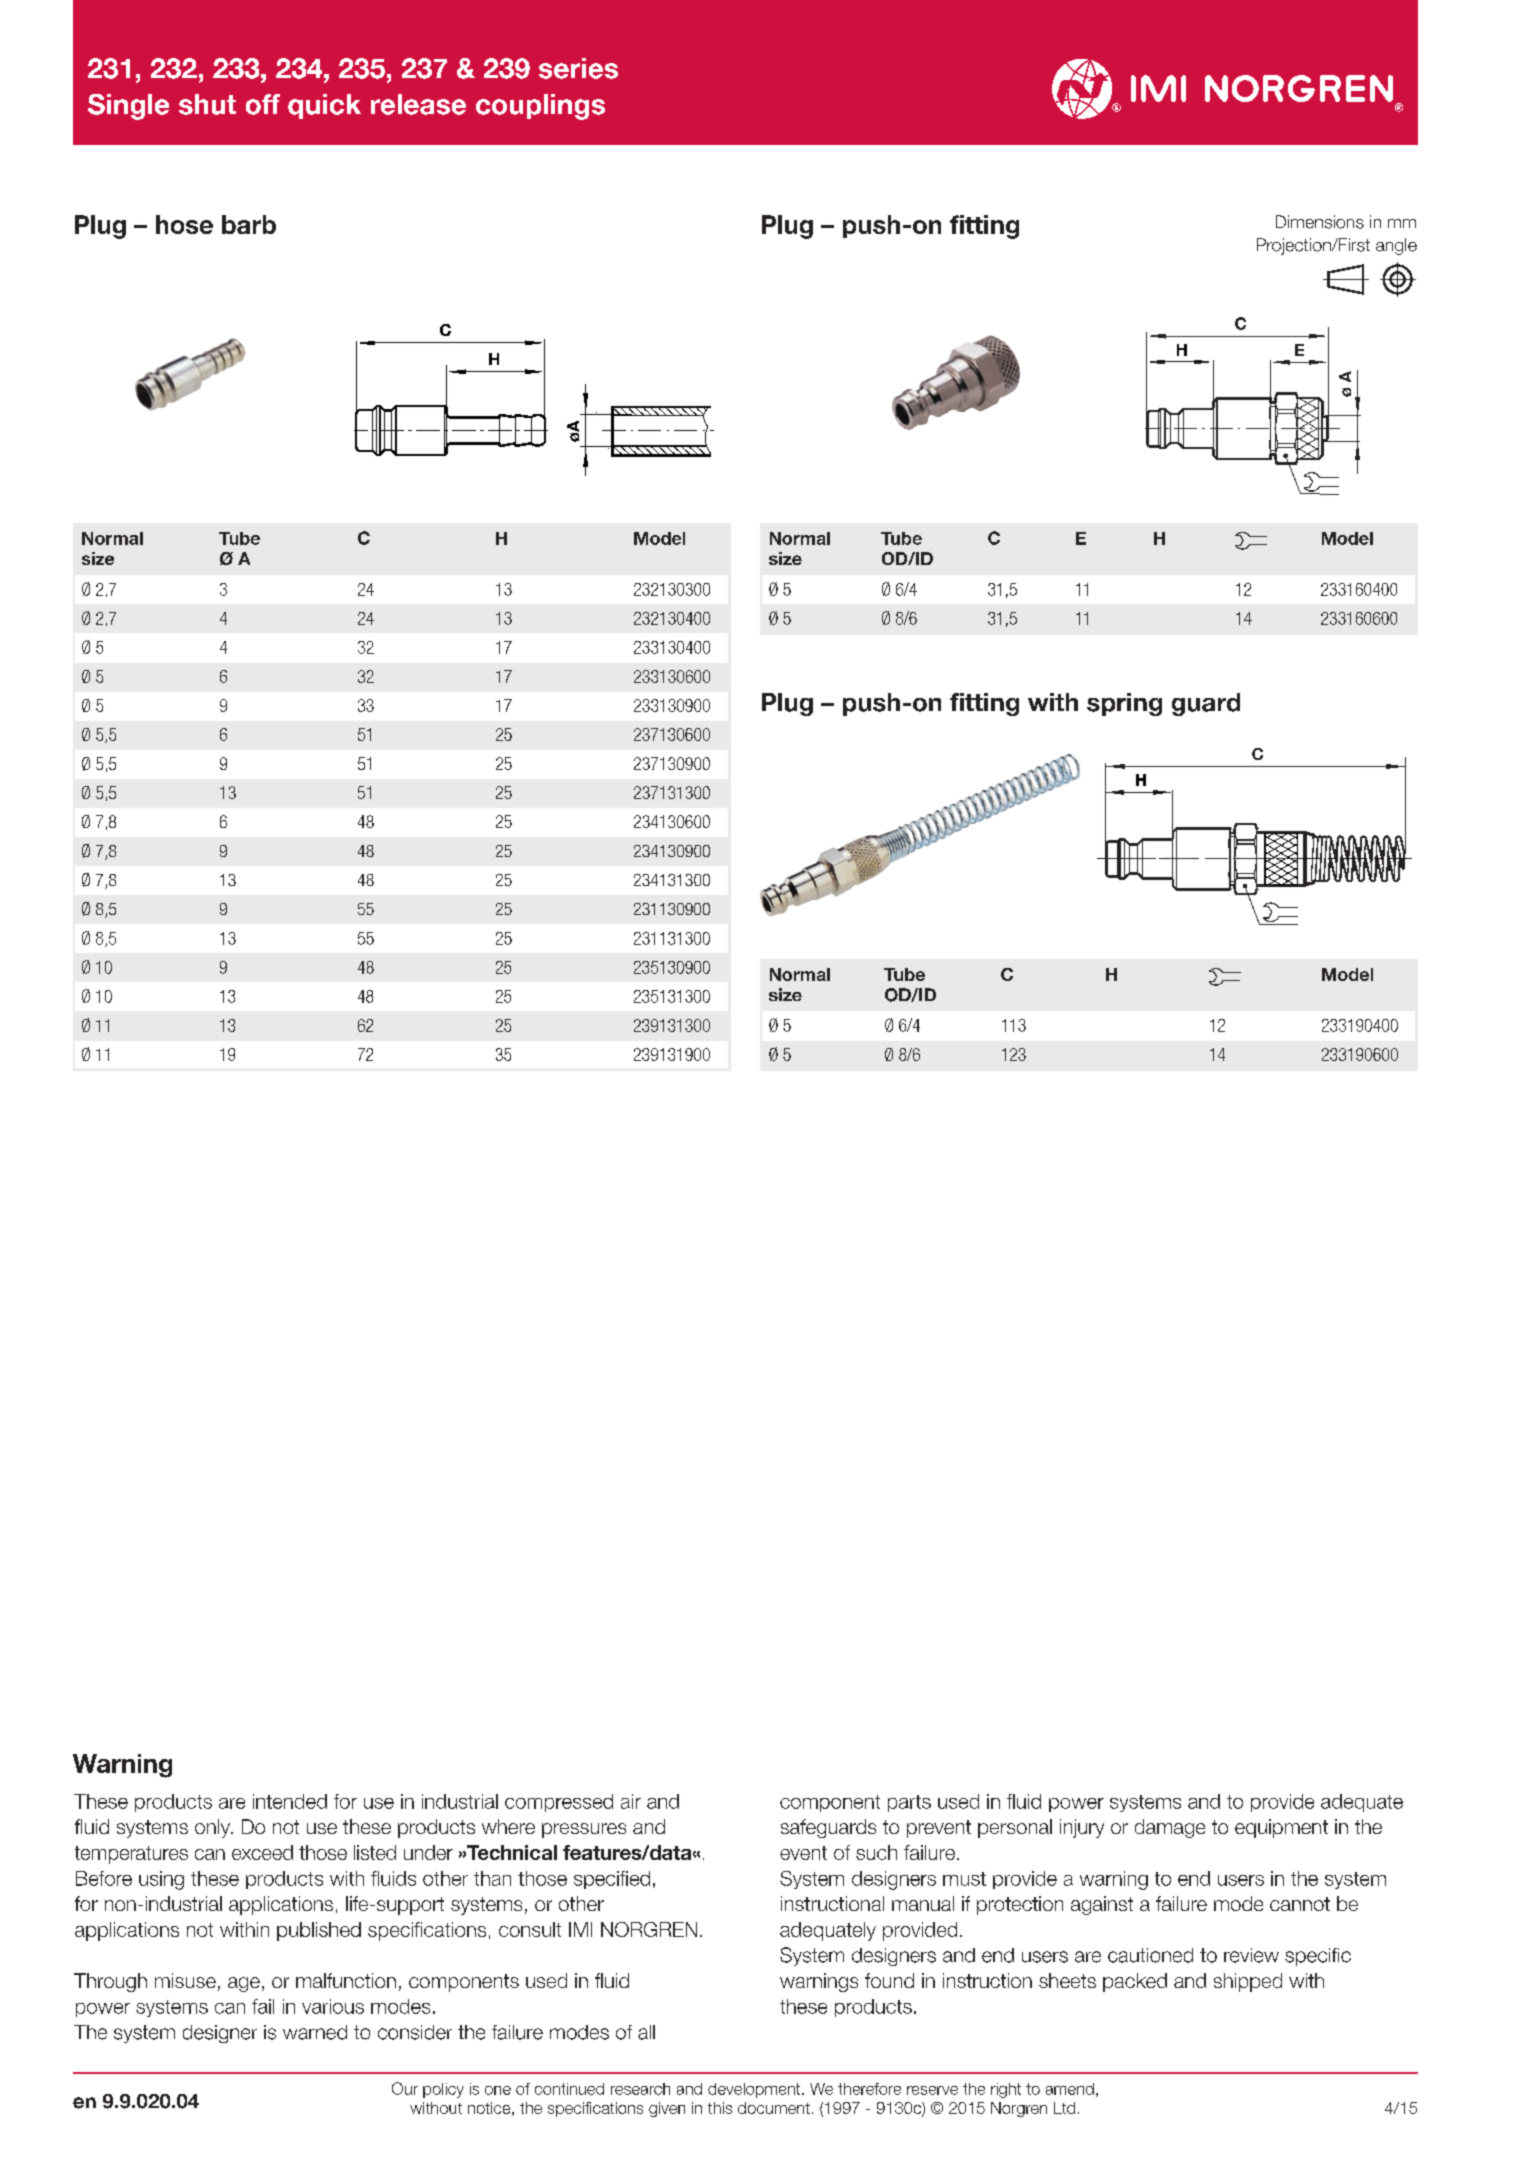 The height and width of the screenshot is (2159, 1527). What do you see at coordinates (263, 104) in the screenshot?
I see `off` at bounding box center [263, 104].
